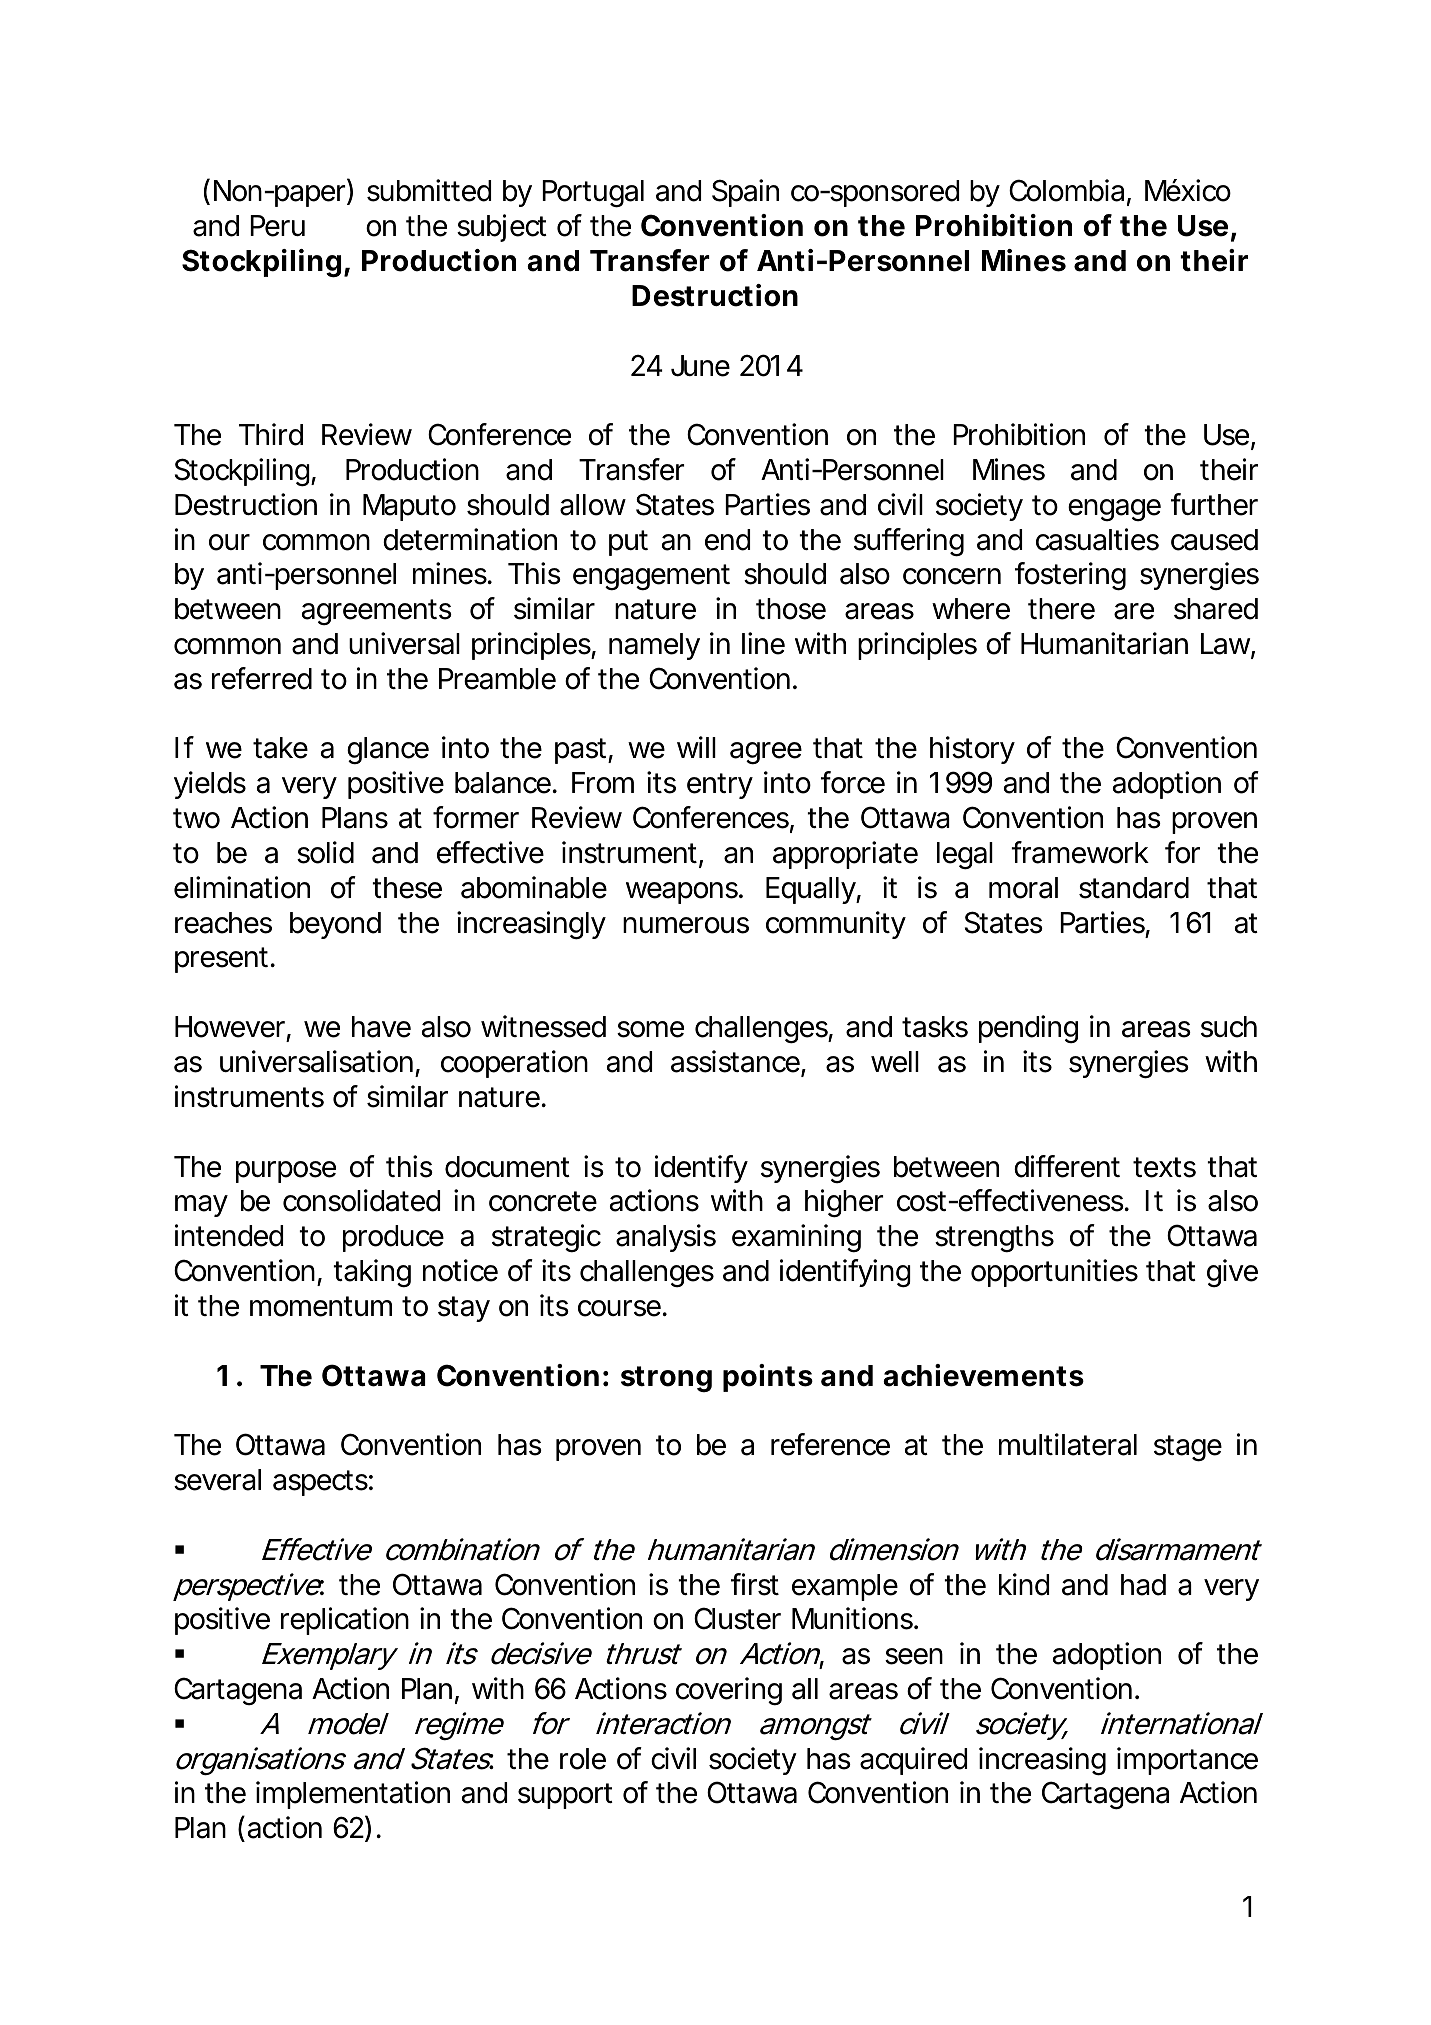  What do you see at coordinates (729, 1691) in the screenshot?
I see `covering` at bounding box center [729, 1691].
